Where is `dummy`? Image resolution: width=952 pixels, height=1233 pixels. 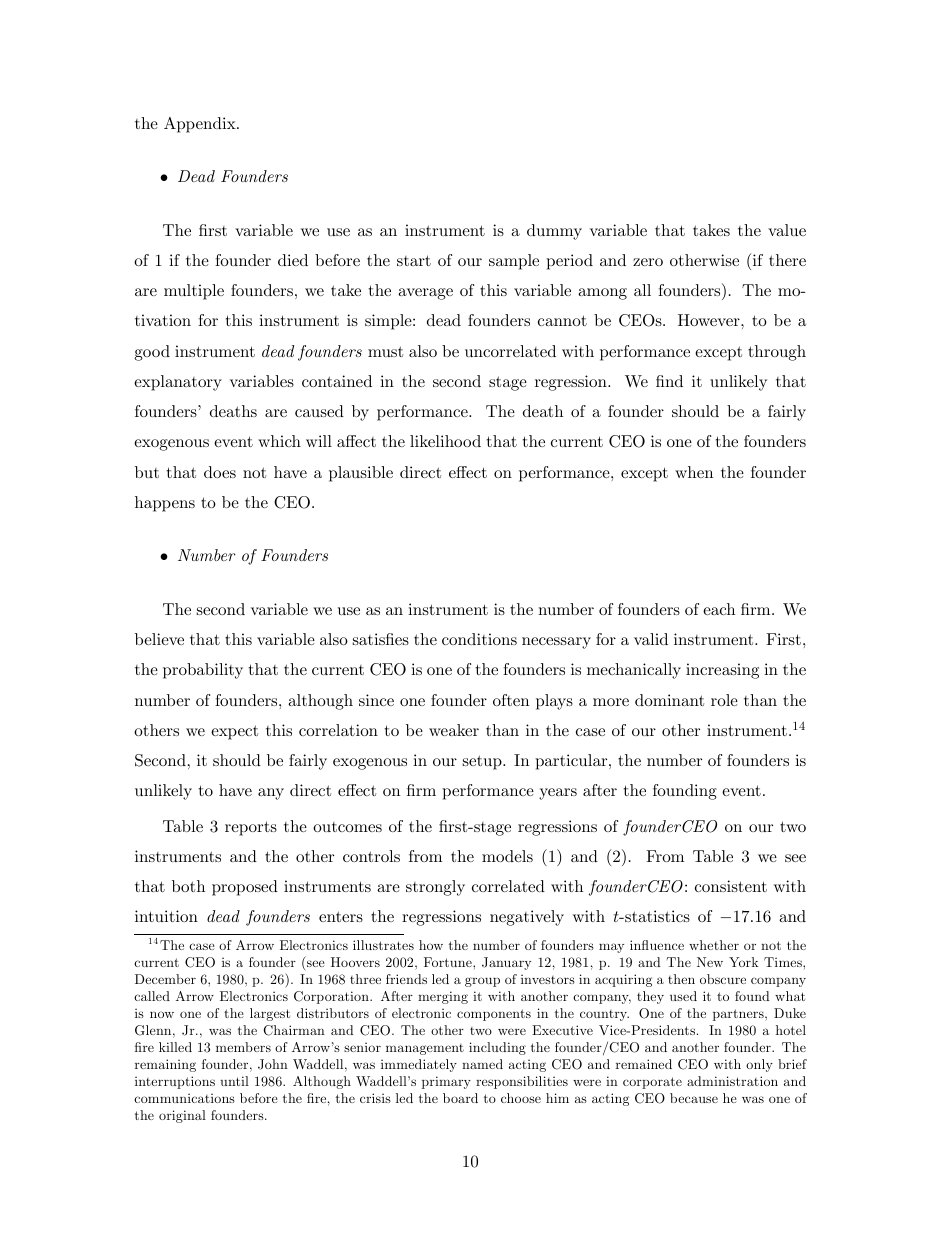 dummy is located at coordinates (554, 232).
